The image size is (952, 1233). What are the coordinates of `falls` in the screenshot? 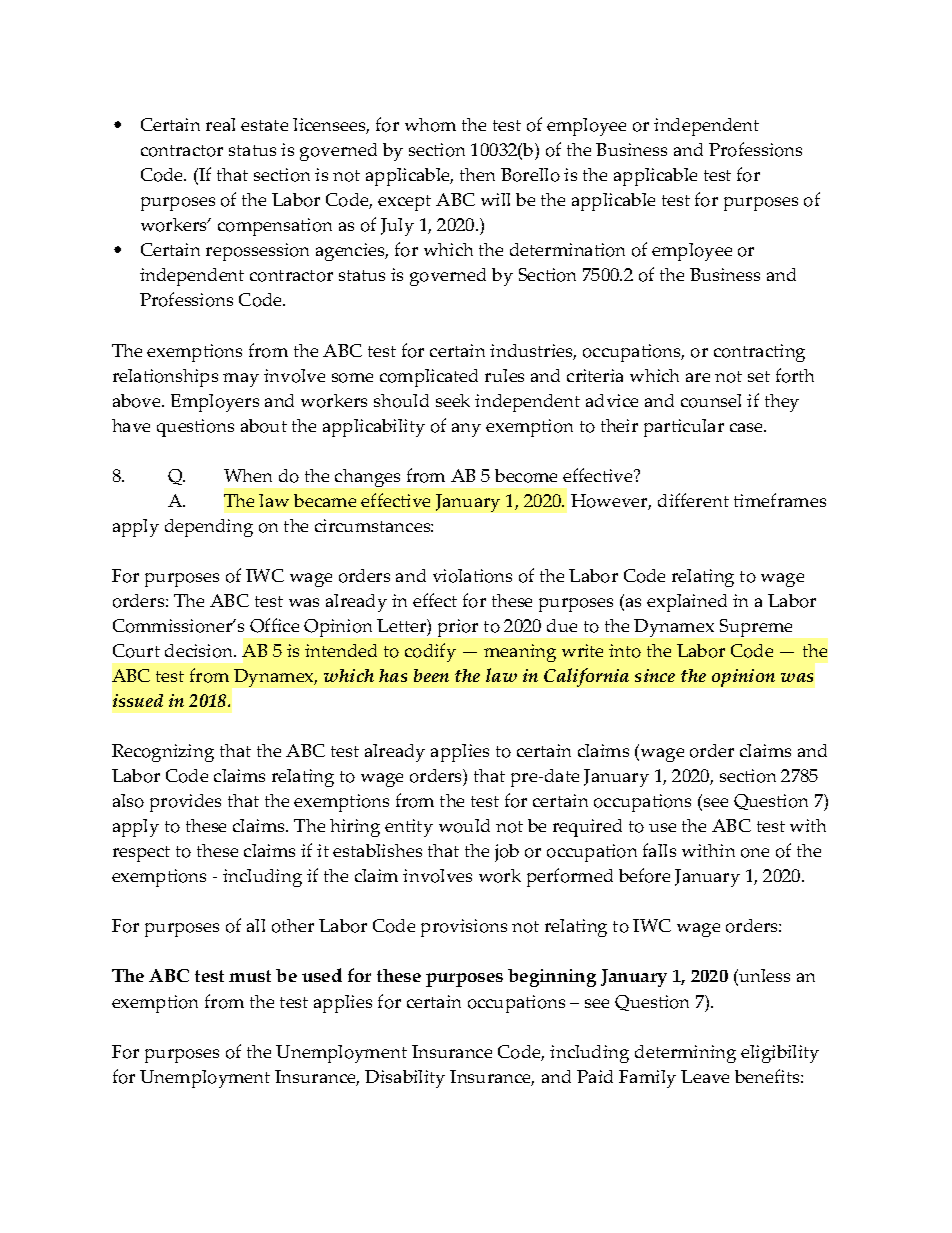 It's located at (659, 850).
